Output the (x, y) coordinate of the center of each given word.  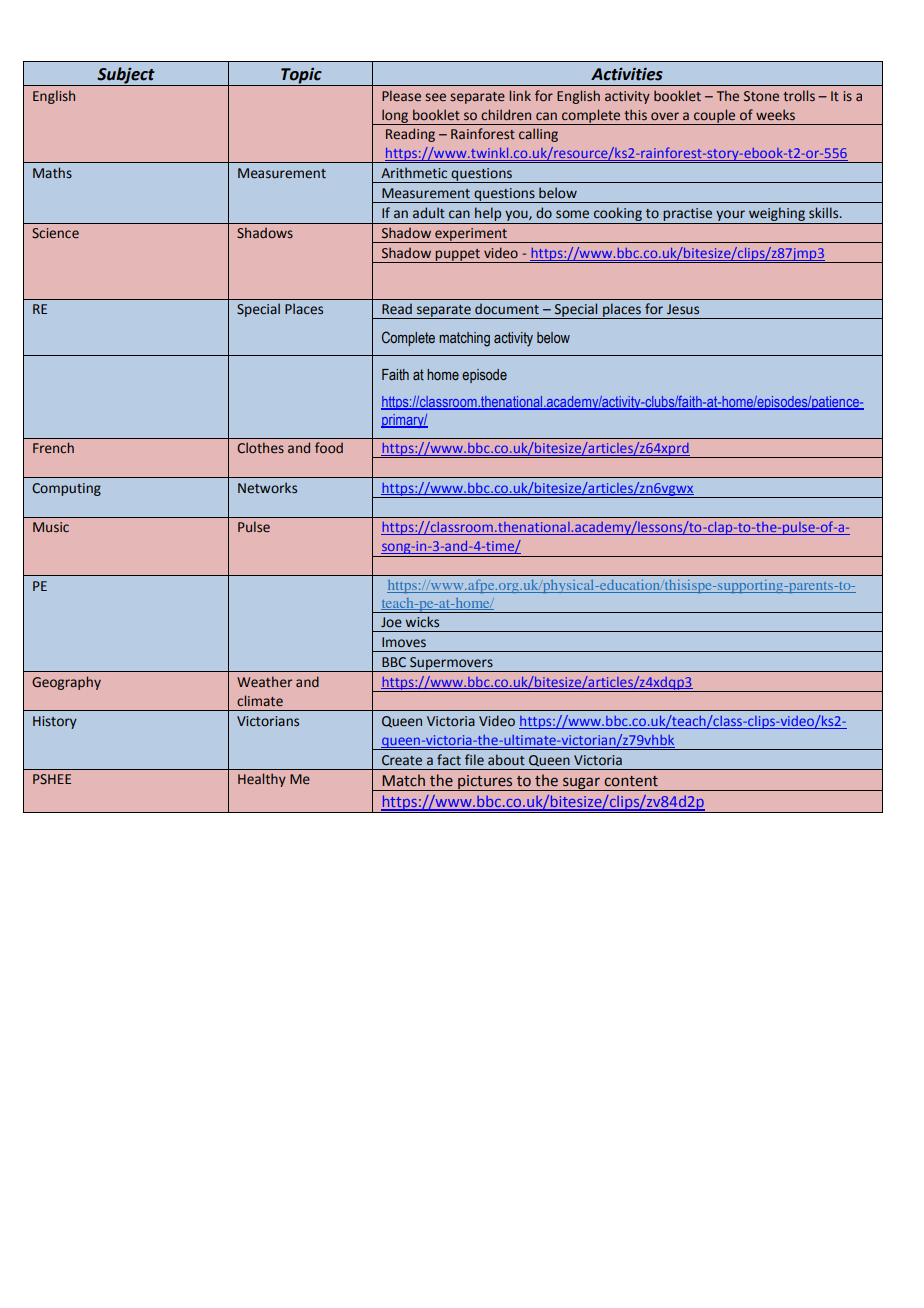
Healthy (262, 780)
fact (449, 759)
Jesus (683, 309)
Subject (126, 76)
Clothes (260, 447)
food (329, 447)
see (435, 97)
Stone (761, 96)
